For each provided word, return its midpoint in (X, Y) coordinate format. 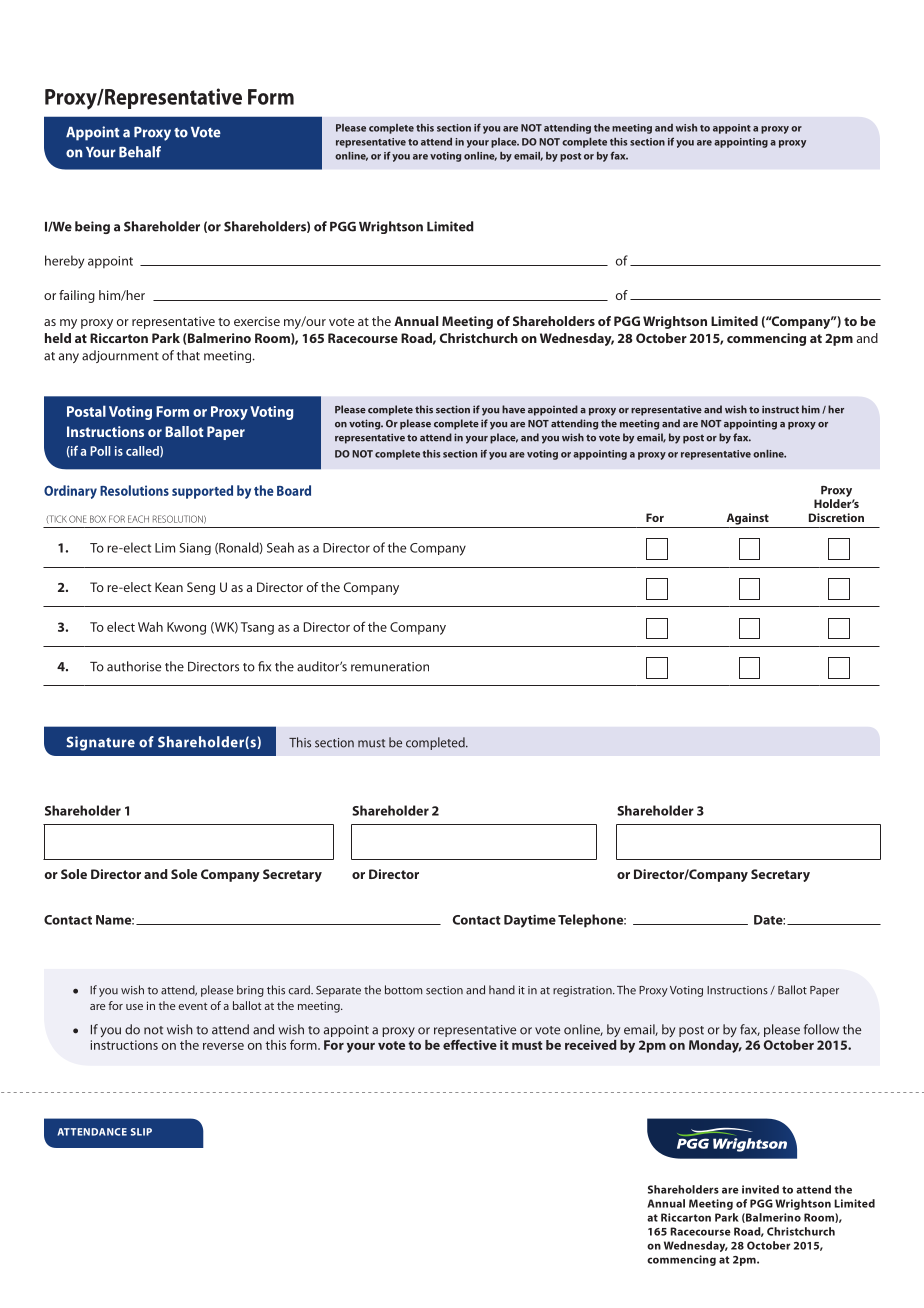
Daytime (530, 921)
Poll (100, 451)
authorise (134, 666)
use (134, 1007)
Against (748, 519)
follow (821, 1029)
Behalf (140, 152)
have (513, 409)
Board (294, 490)
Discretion (836, 517)
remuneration (390, 667)
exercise (257, 321)
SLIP (141, 1132)
